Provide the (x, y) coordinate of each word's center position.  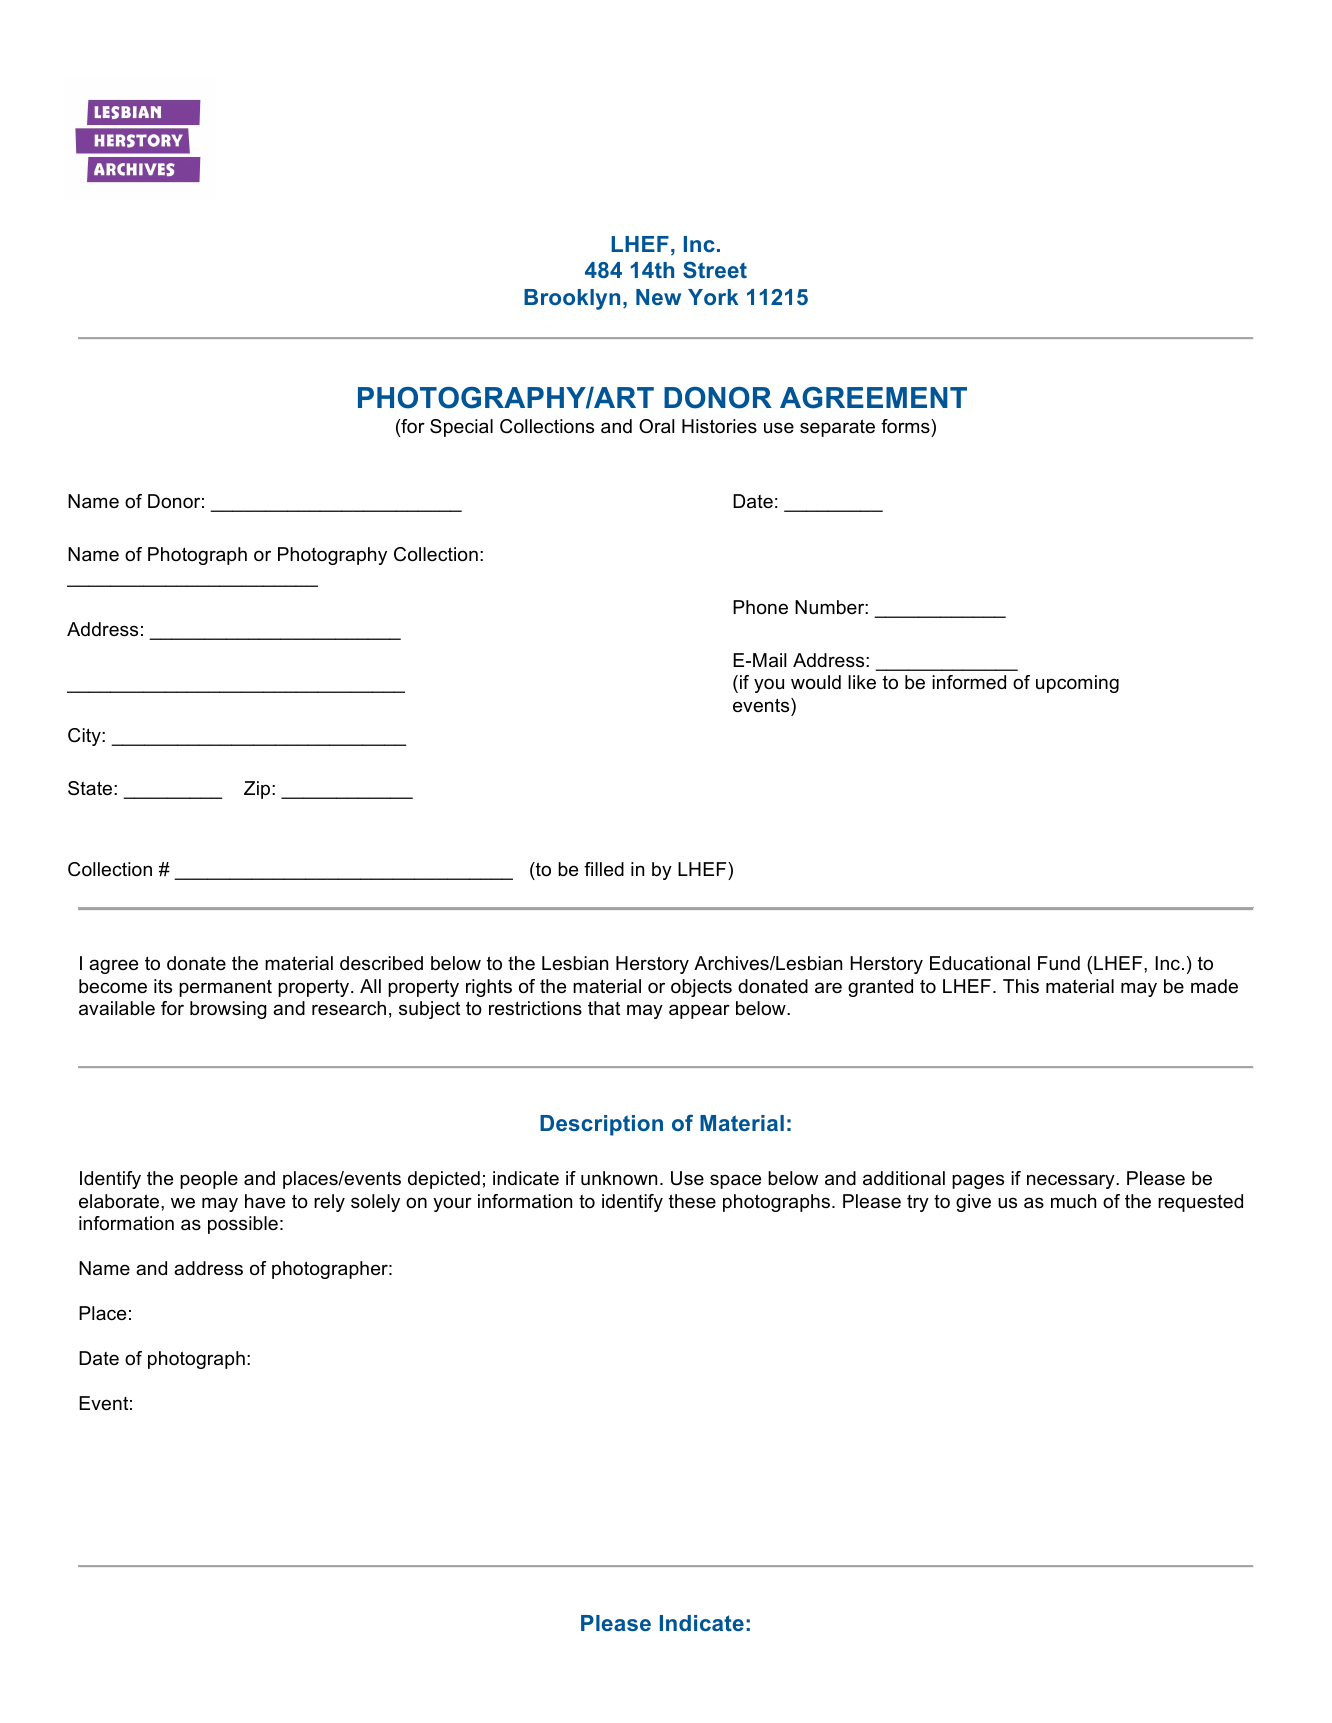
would (816, 682)
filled (604, 869)
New (658, 297)
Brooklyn (572, 299)
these (692, 1201)
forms (906, 426)
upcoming (1077, 684)
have (265, 1201)
